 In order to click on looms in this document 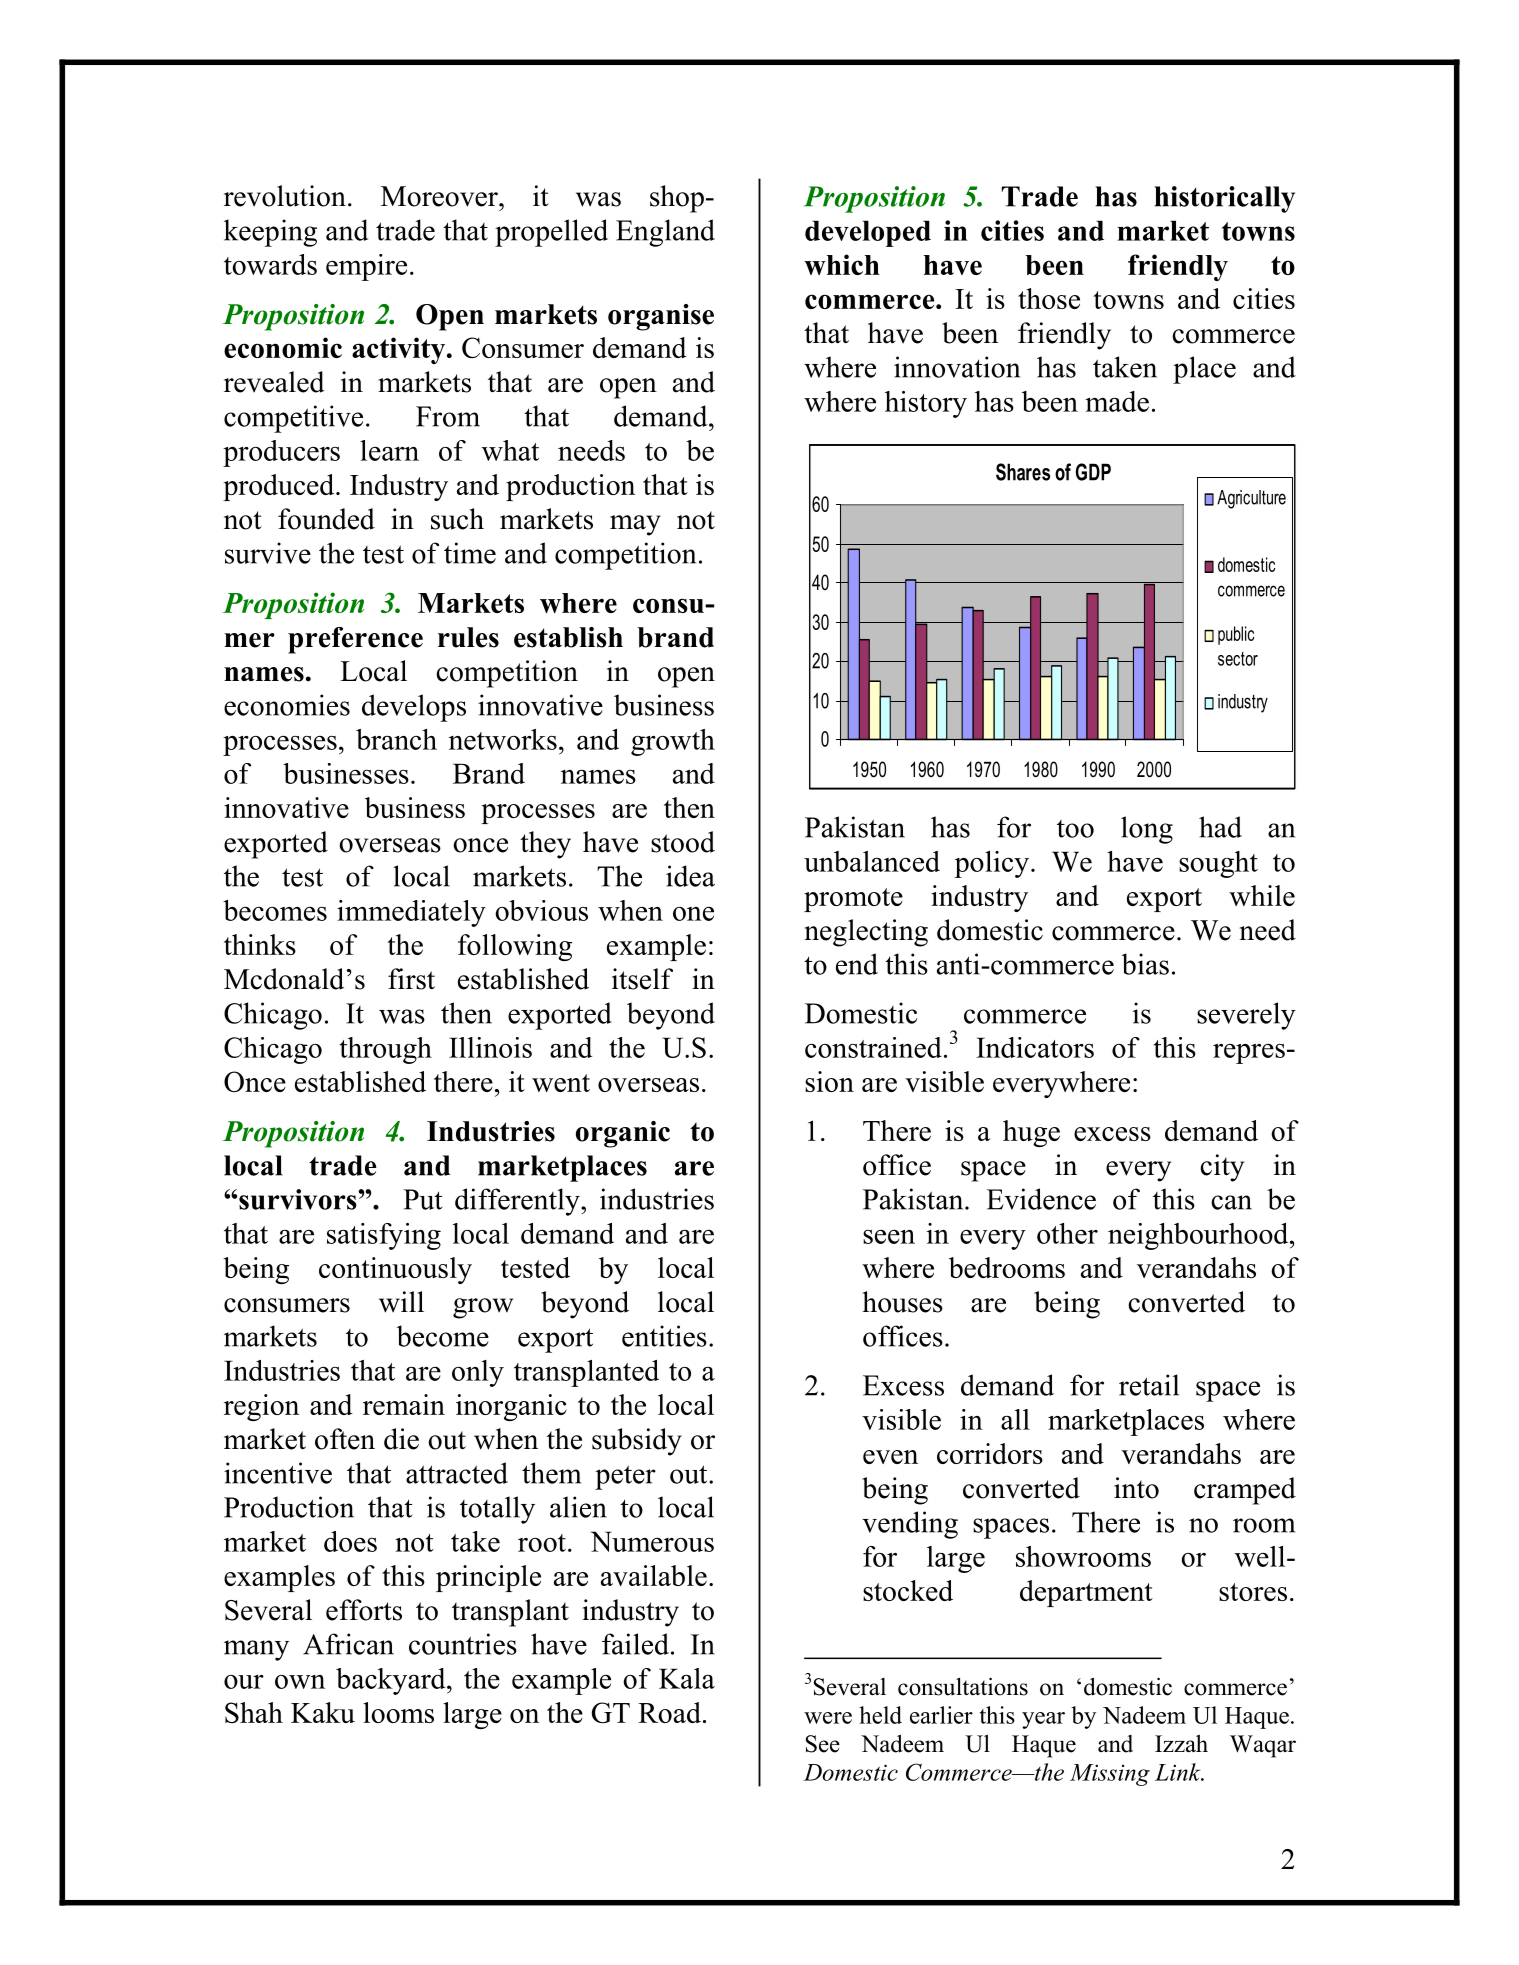, I will do `click(398, 1712)`.
